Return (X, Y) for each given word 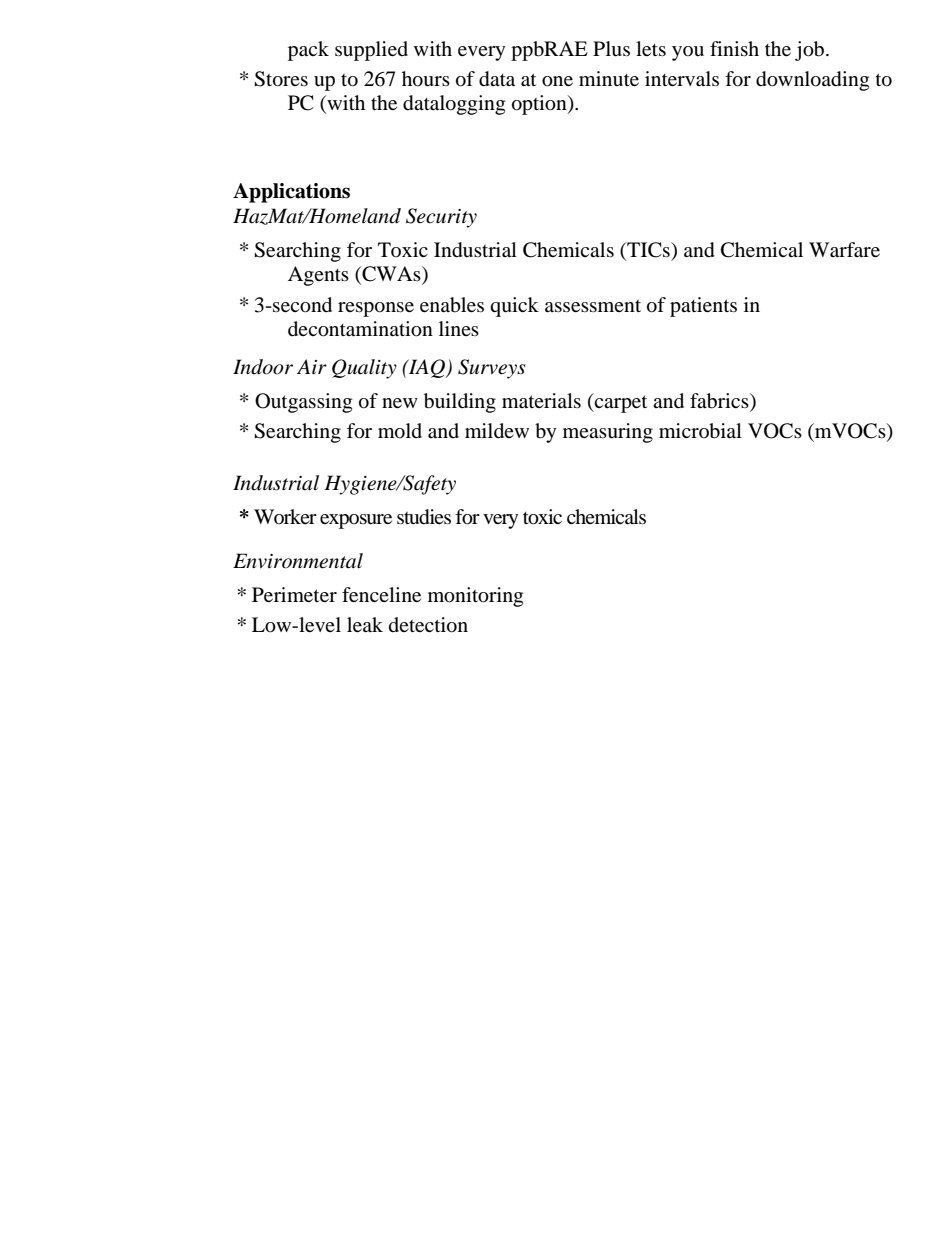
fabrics (720, 402)
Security (441, 218)
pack (308, 51)
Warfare (844, 249)
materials (541, 400)
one (557, 81)
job (811, 51)
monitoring (475, 597)
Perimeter (294, 594)
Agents (318, 276)
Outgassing (303, 403)
